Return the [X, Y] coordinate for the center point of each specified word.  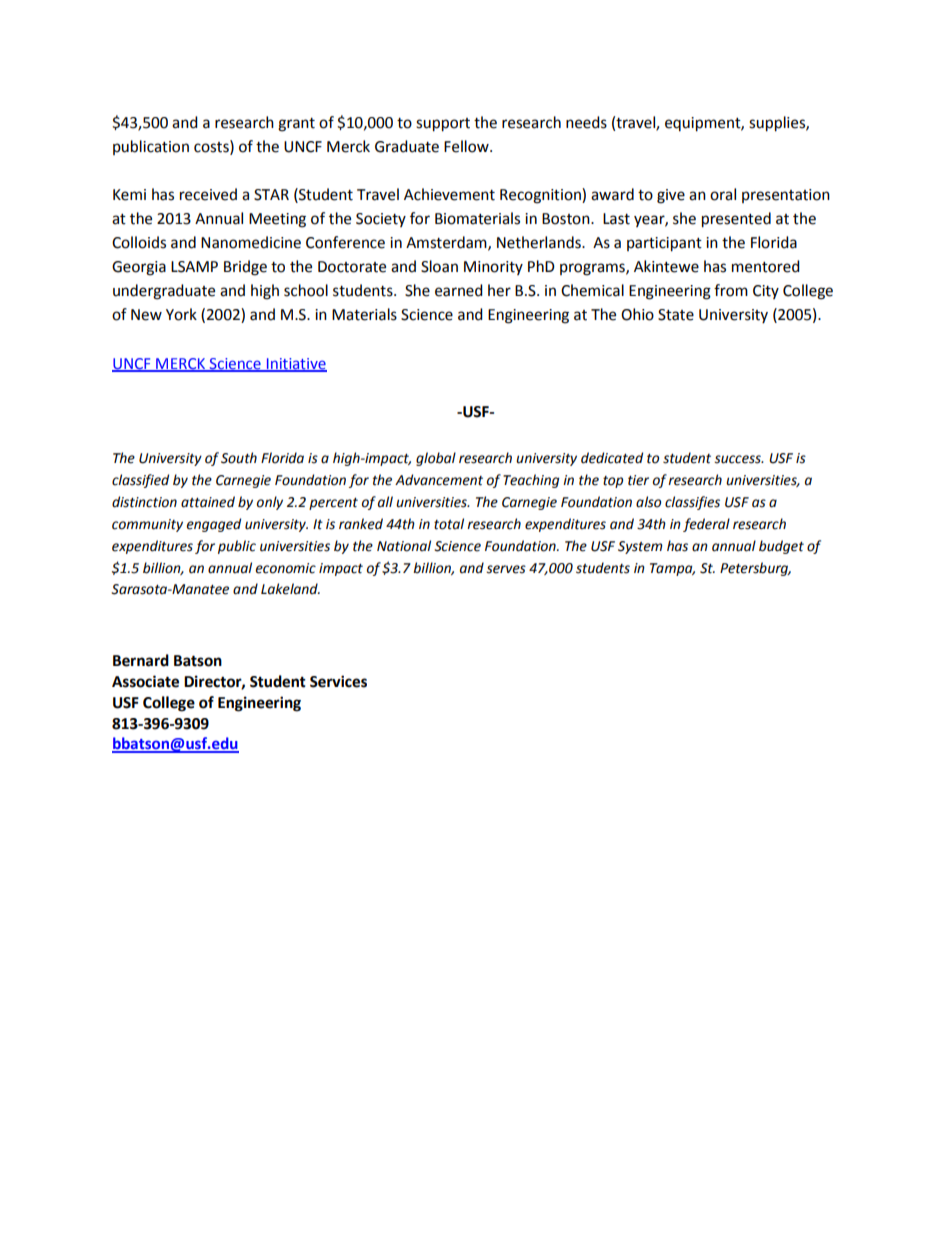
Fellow [467, 146]
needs [586, 122]
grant [296, 125]
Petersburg [755, 569]
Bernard [141, 660]
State [676, 315]
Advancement [439, 480]
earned [459, 290]
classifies [692, 503]
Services [338, 681]
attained [208, 502]
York [181, 314]
